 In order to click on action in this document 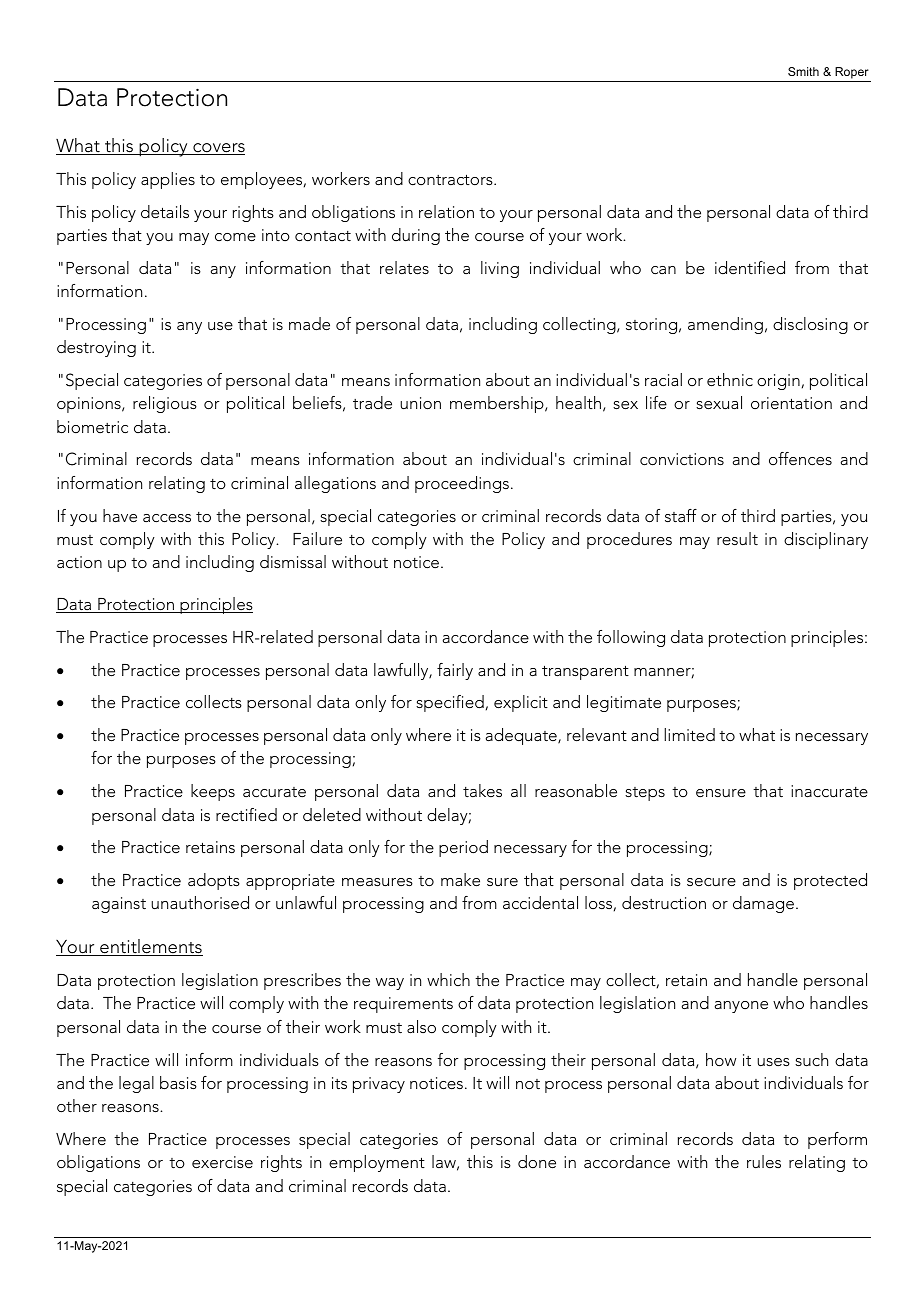, I will do `click(79, 562)`.
